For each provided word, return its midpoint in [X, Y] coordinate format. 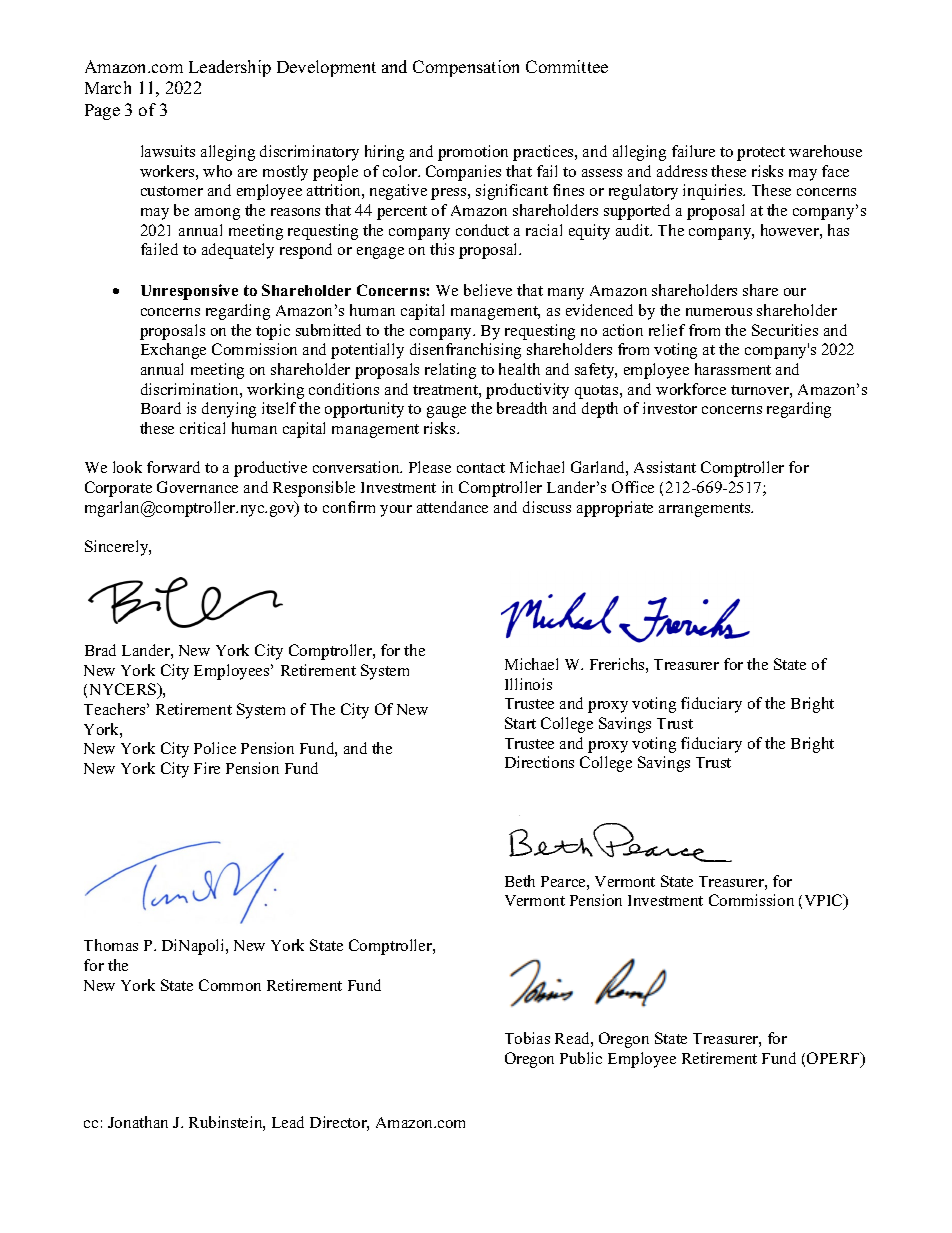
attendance [452, 507]
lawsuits [168, 151]
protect [761, 154]
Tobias [527, 1038]
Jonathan [138, 1122]
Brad [100, 650]
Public [581, 1058]
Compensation [466, 68]
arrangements [706, 510]
